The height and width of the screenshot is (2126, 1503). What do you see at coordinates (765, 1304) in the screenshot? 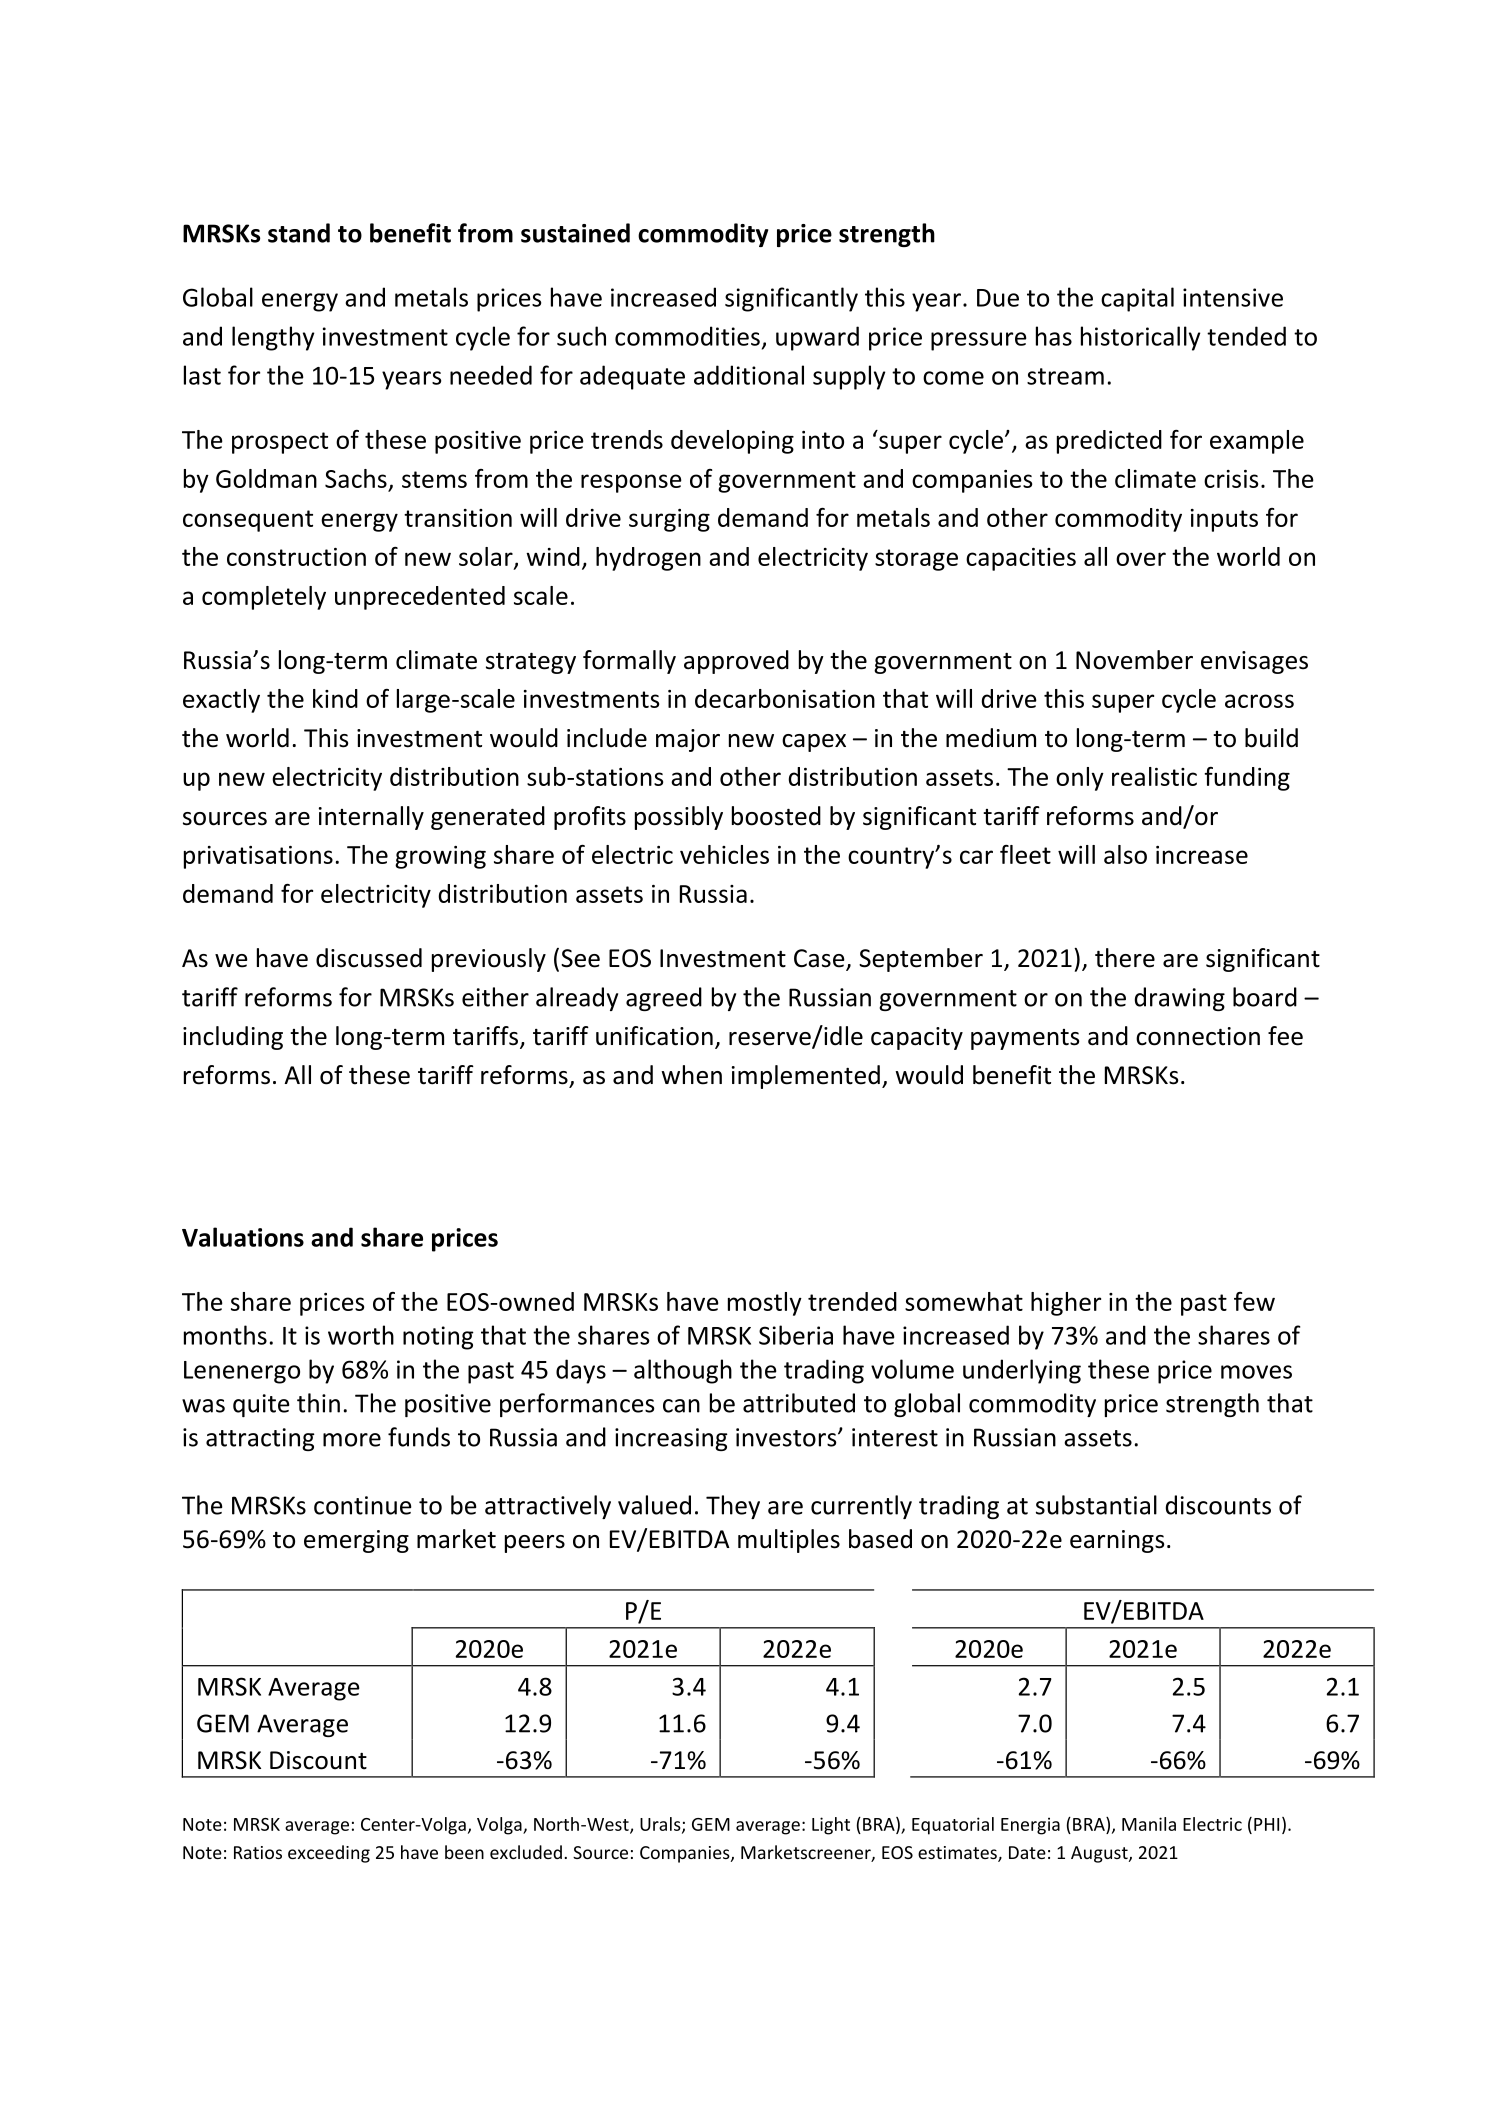
I see `mostly` at bounding box center [765, 1304].
